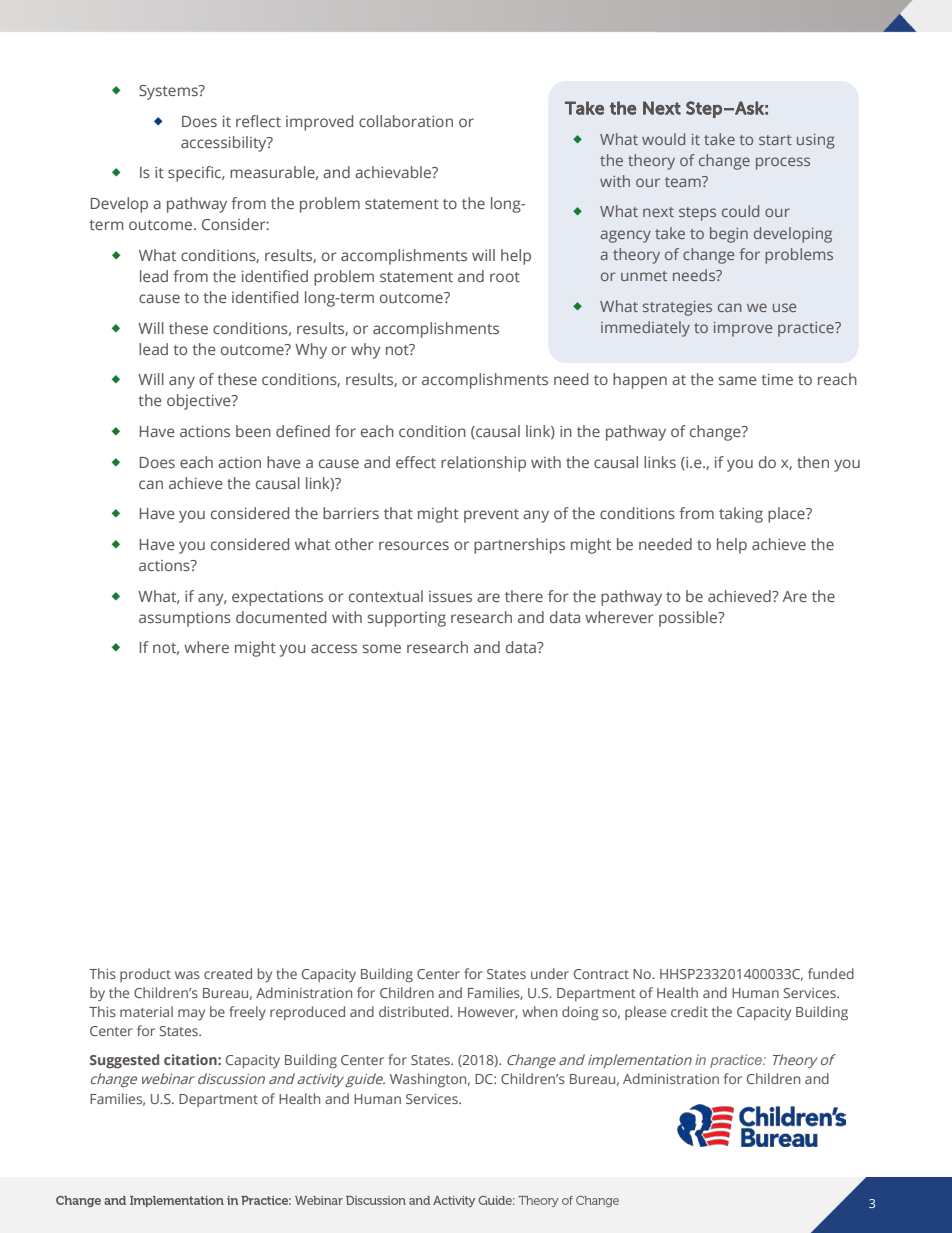  Describe the element at coordinates (185, 619) in the screenshot. I see `assumptions` at that location.
